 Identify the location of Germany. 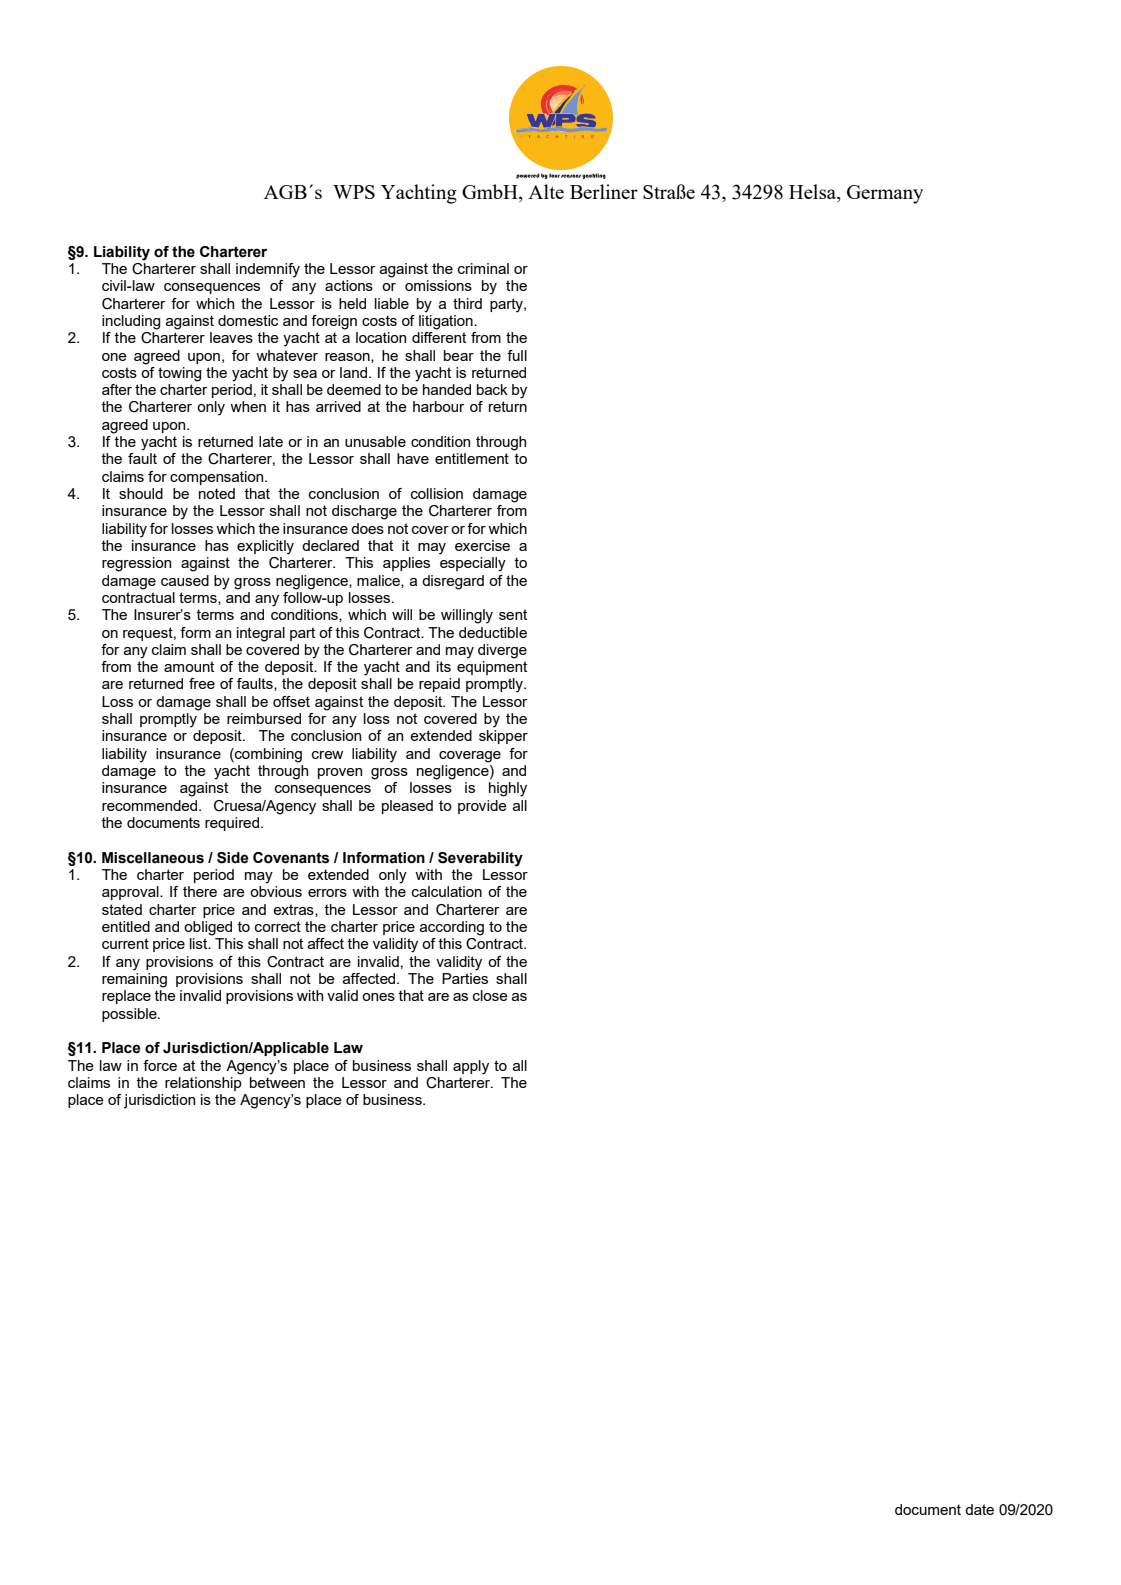
(885, 194).
